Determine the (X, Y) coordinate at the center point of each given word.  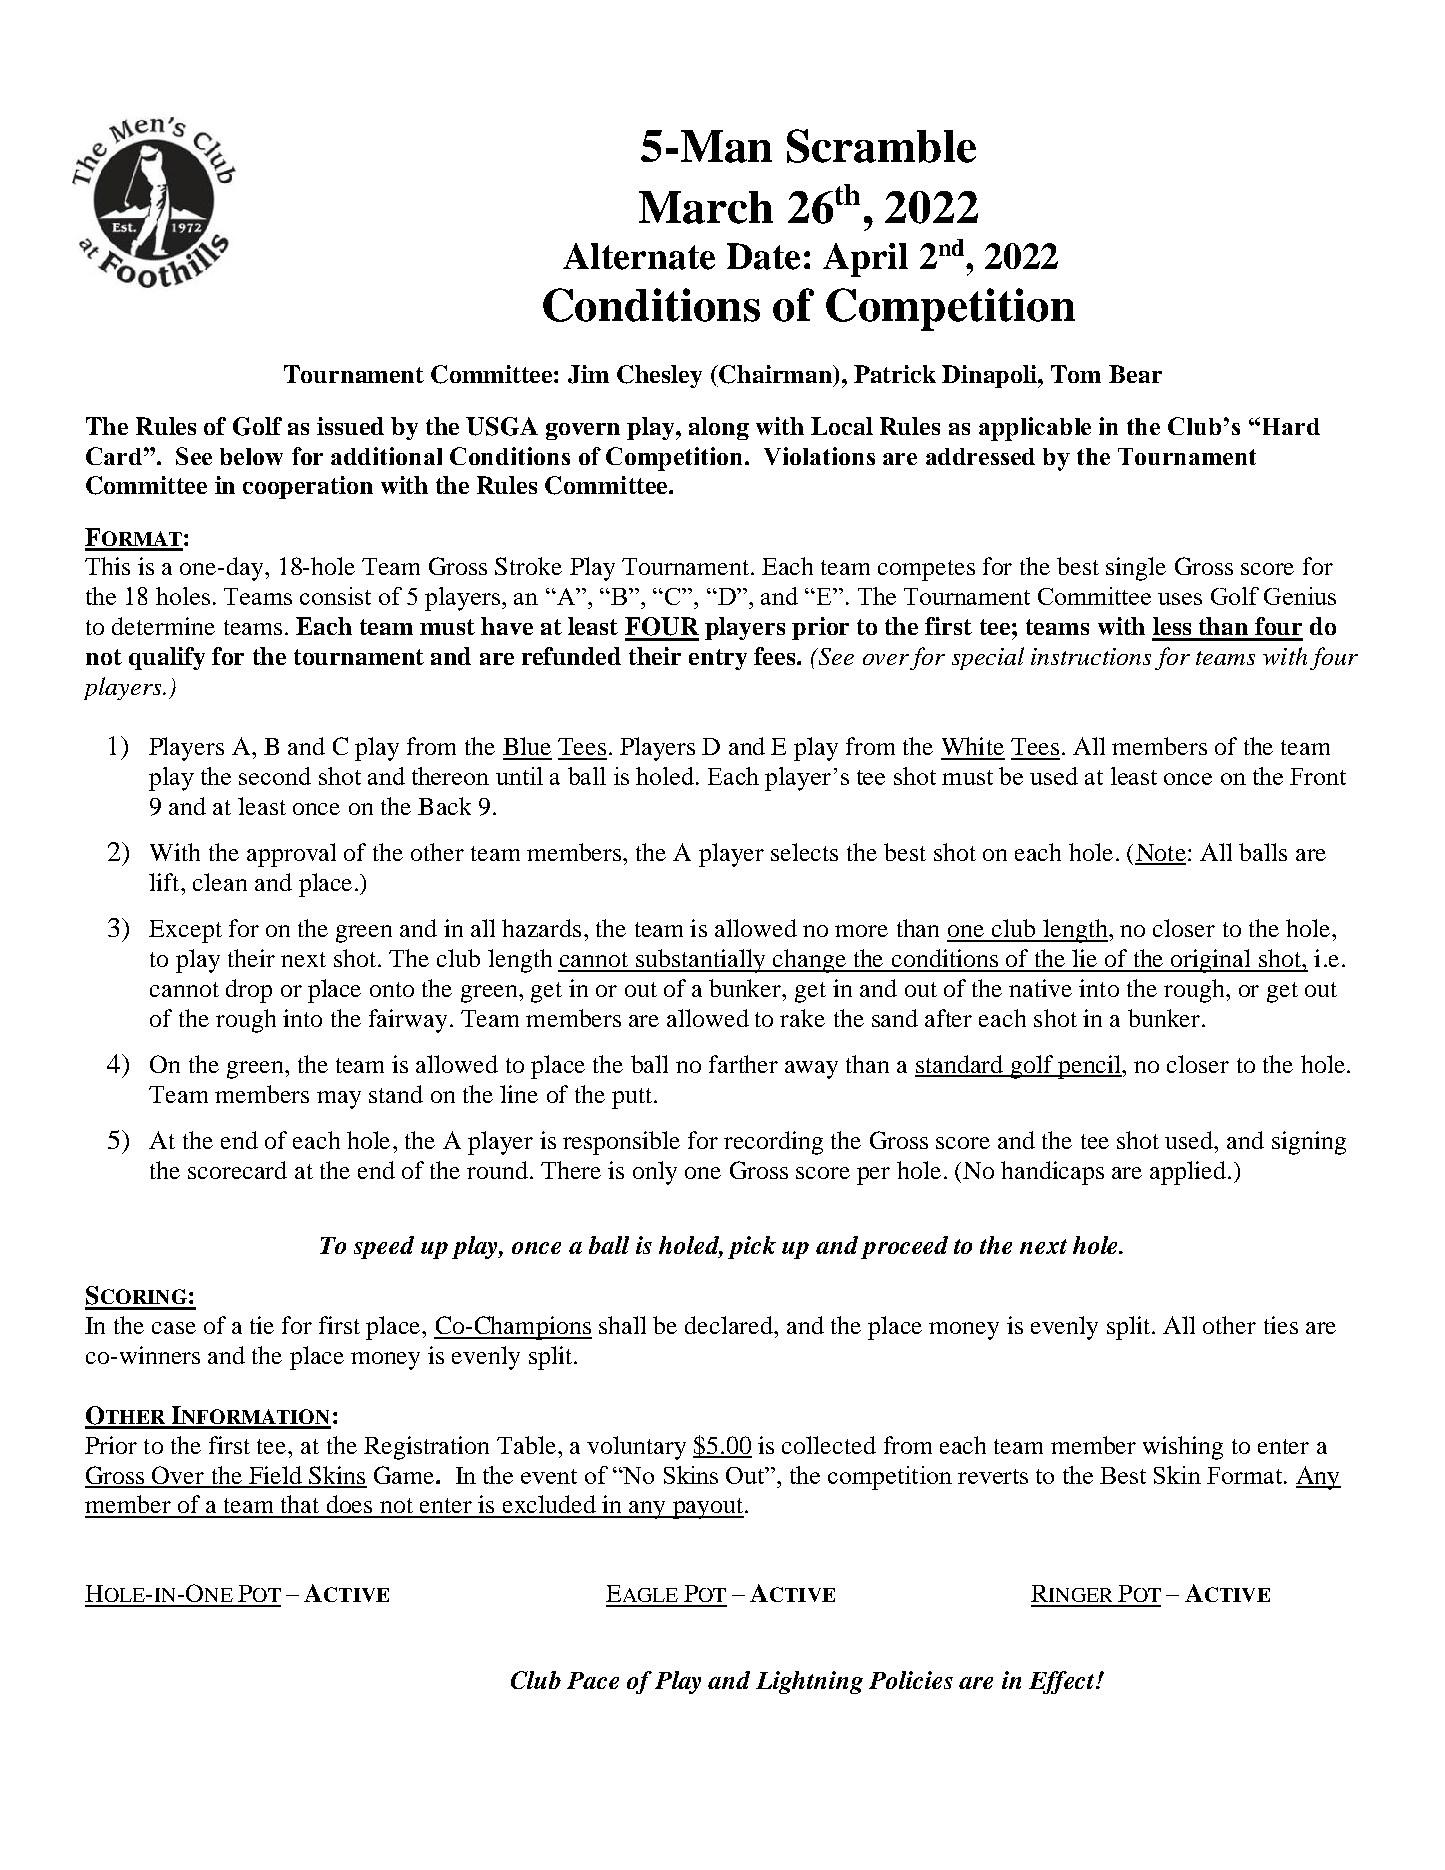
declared (730, 1325)
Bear (1135, 374)
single (1136, 569)
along (719, 428)
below (251, 456)
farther (743, 1064)
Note (1160, 854)
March (706, 207)
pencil (1089, 1067)
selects (804, 852)
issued (350, 426)
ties (1281, 1325)
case (174, 1328)
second (275, 776)
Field (275, 1476)
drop (249, 991)
